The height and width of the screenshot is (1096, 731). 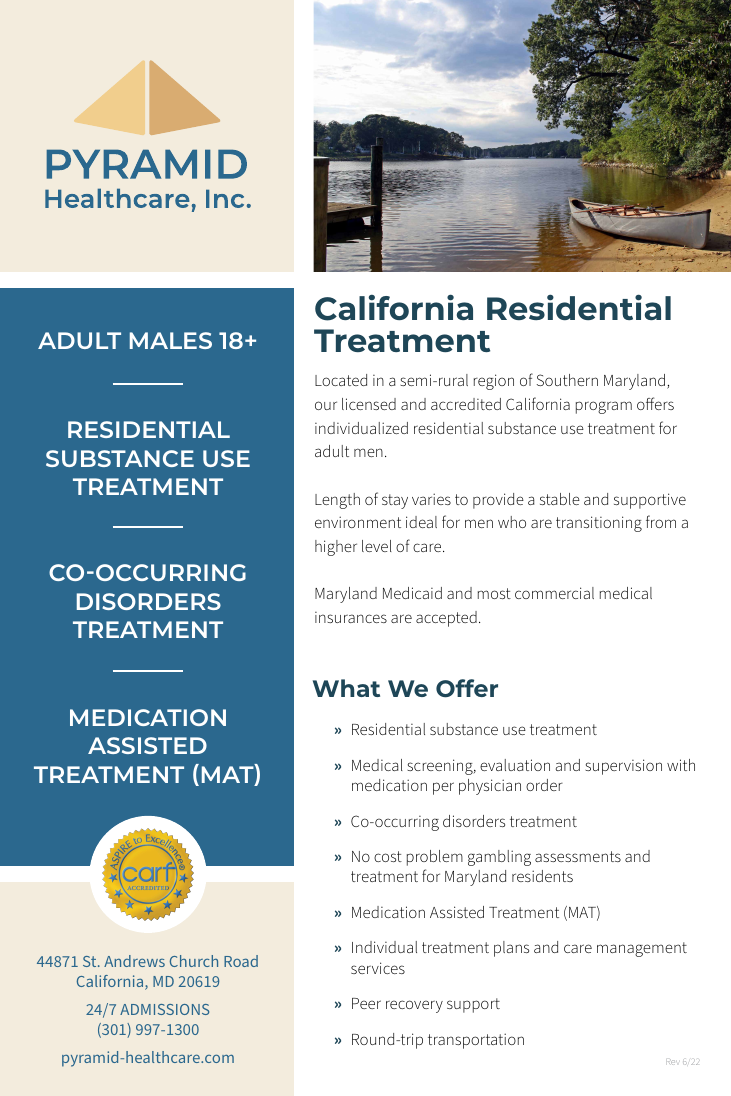 I want to click on Located, so click(x=341, y=380).
